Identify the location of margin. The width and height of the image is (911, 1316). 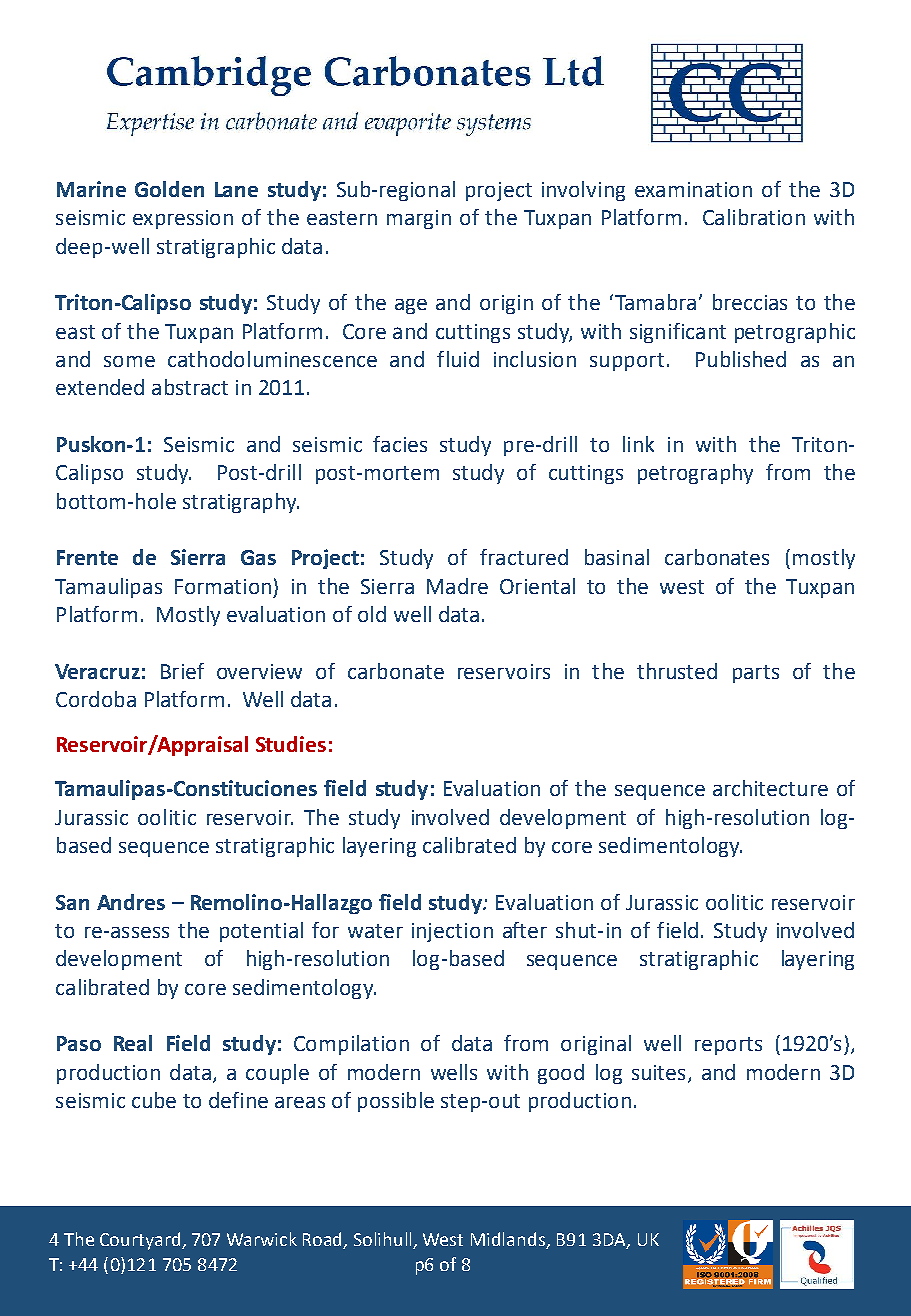
(419, 219).
